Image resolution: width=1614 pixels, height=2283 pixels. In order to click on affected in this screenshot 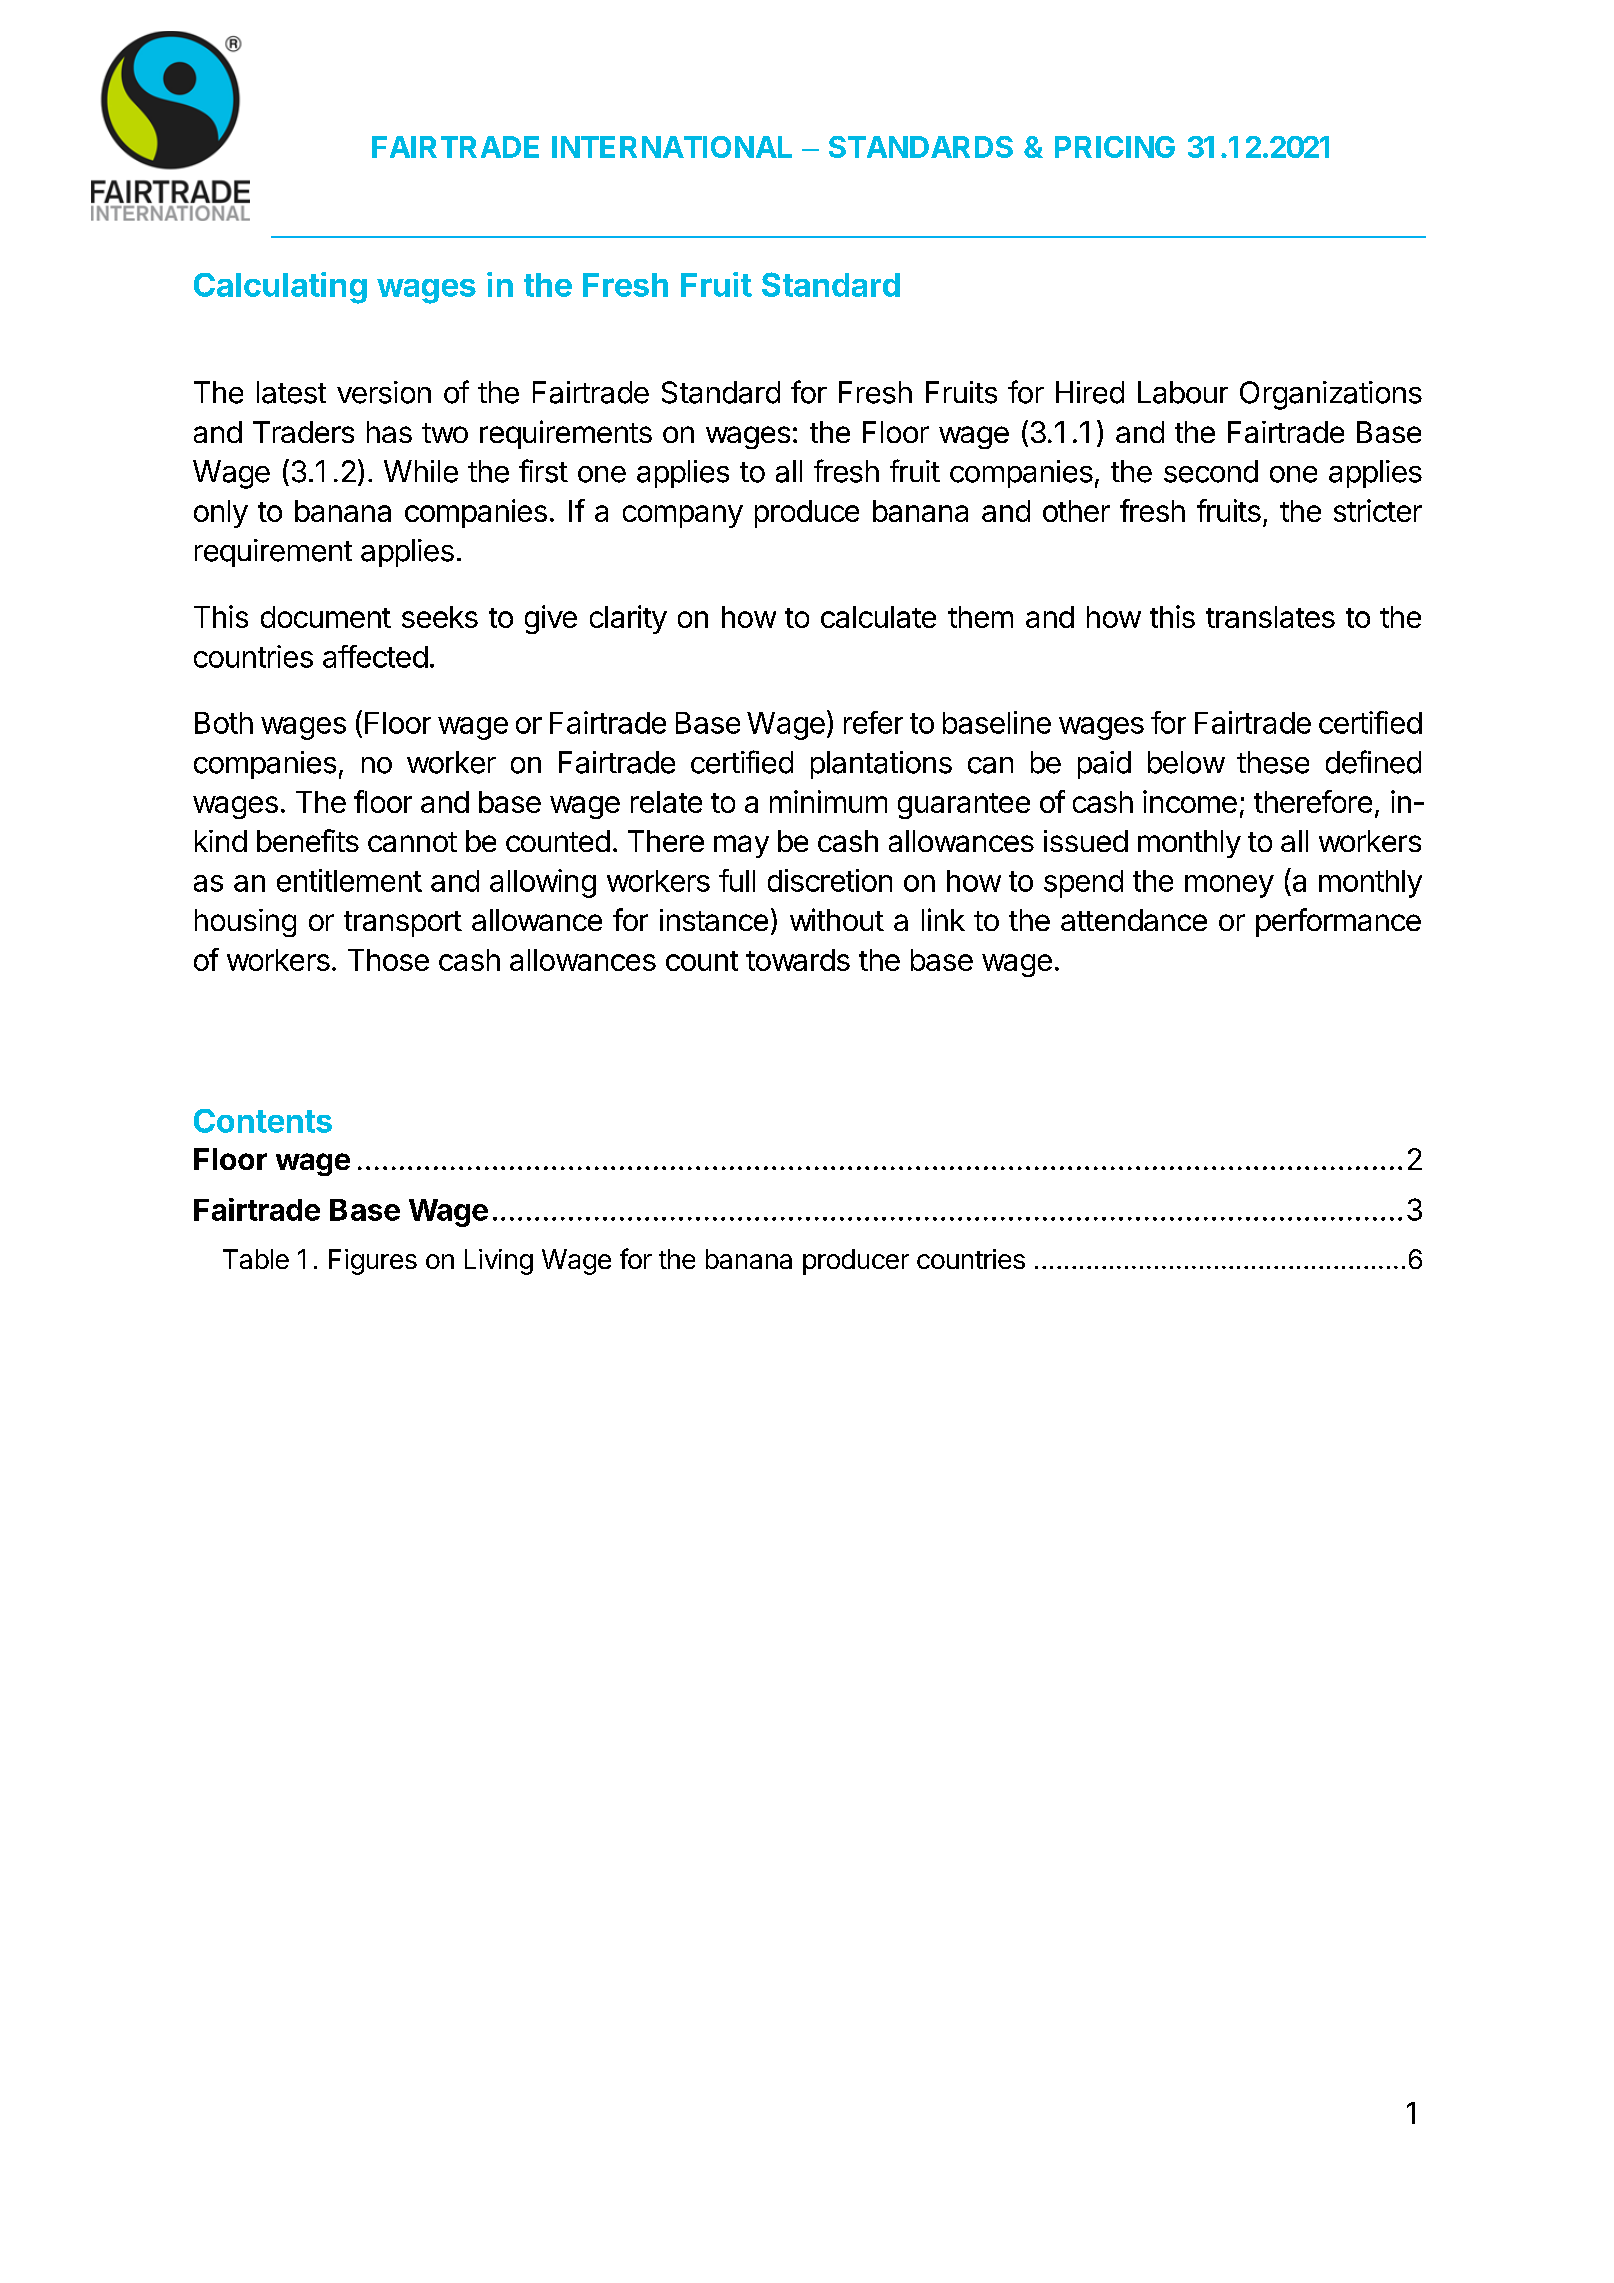, I will do `click(375, 656)`.
